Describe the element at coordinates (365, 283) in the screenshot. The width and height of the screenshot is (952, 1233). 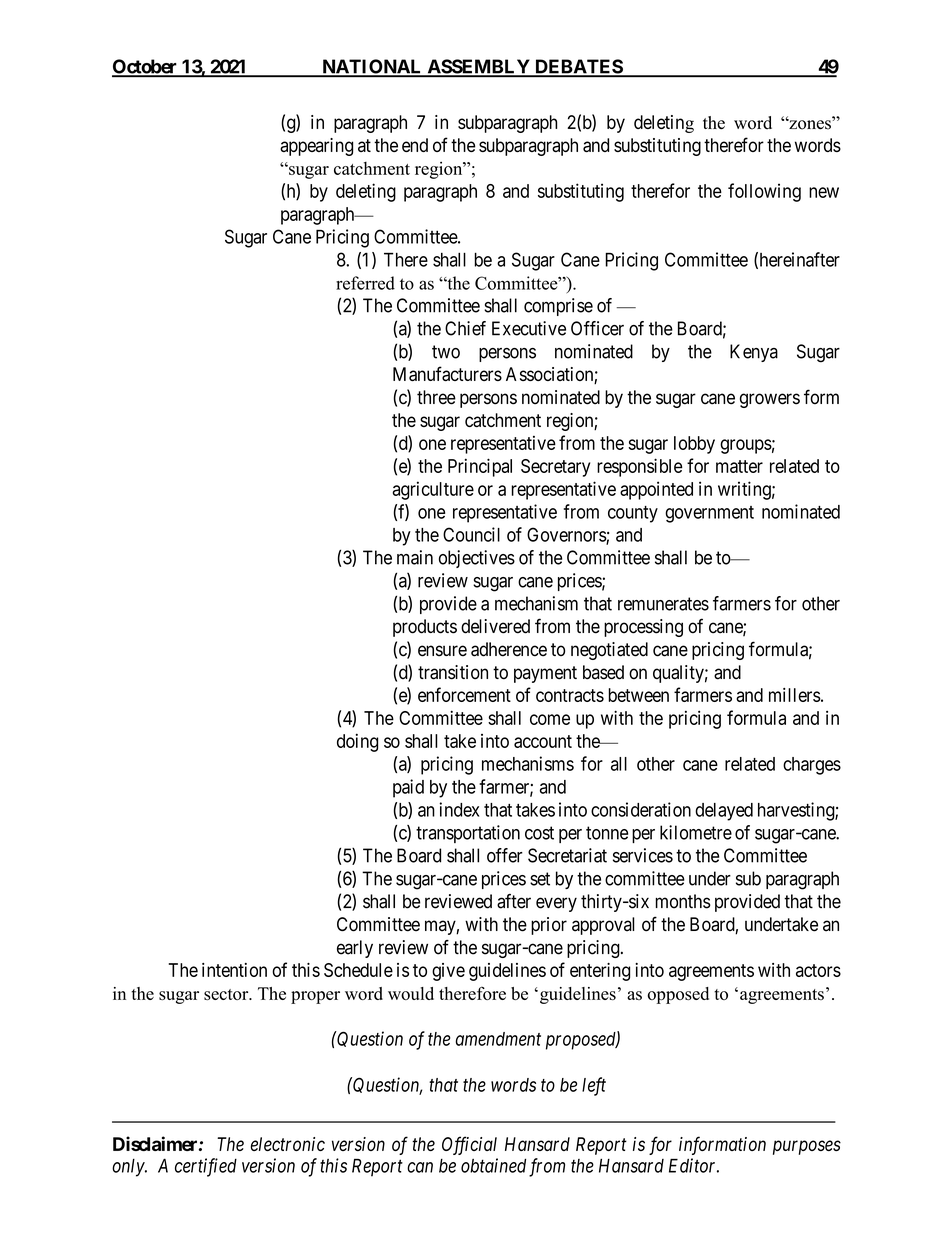
I see `referred` at that location.
